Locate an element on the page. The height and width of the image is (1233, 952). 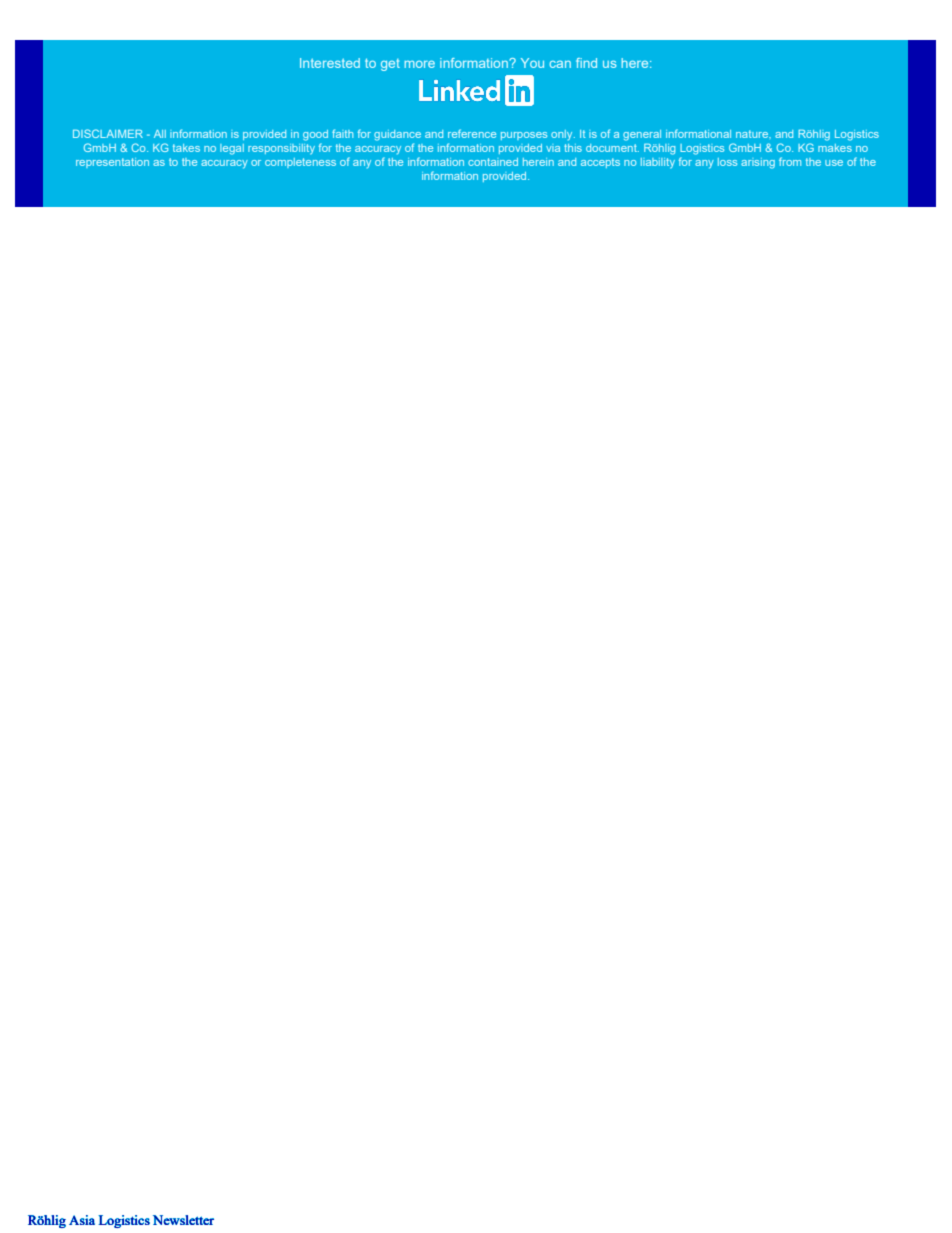
arising is located at coordinates (758, 163).
